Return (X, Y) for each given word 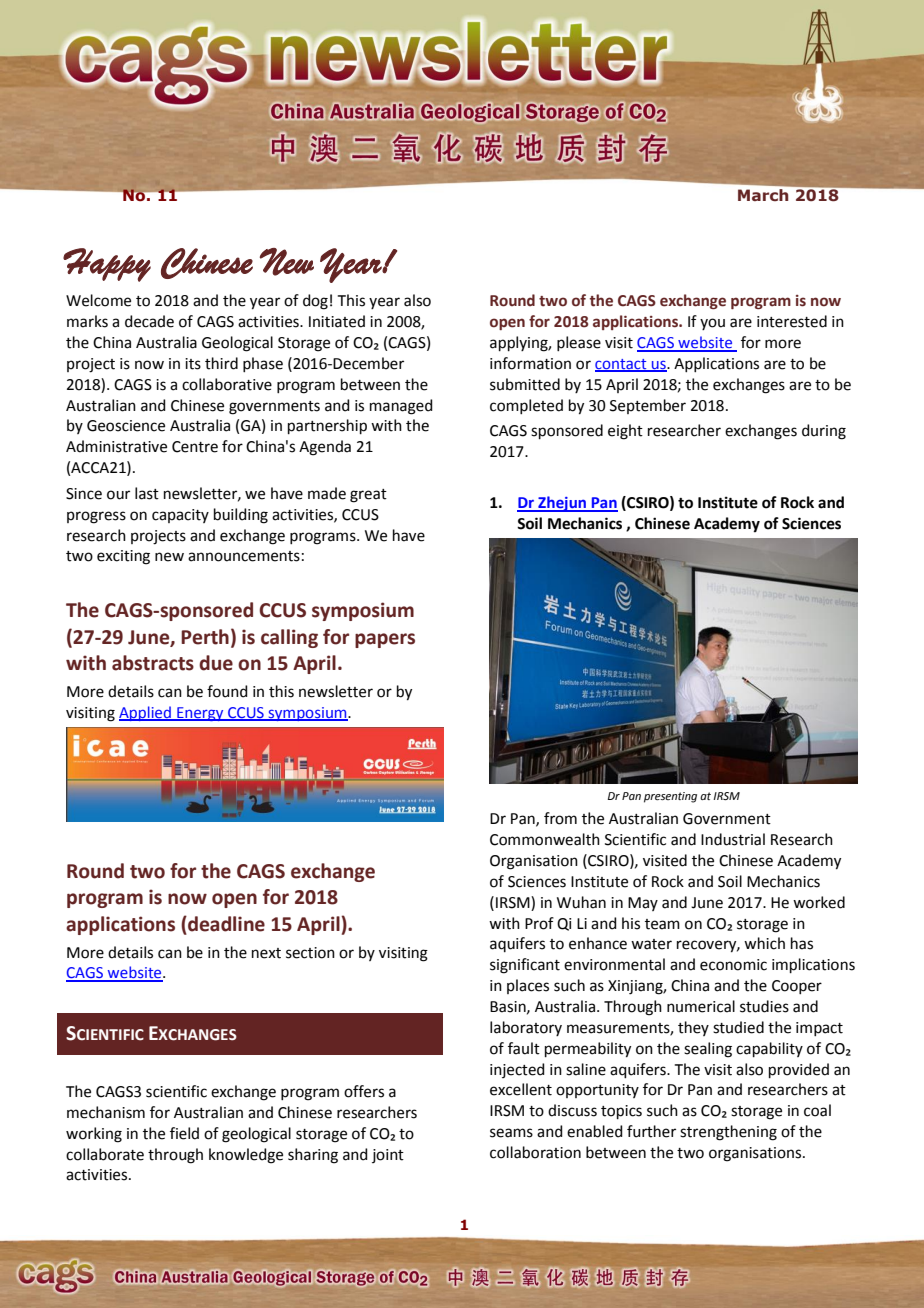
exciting (123, 557)
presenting (670, 797)
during (824, 432)
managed (401, 407)
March (763, 195)
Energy (200, 714)
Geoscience (126, 426)
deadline (225, 924)
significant (525, 966)
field (184, 1133)
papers (385, 640)
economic (733, 965)
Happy (107, 265)
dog (315, 302)
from (560, 818)
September (648, 406)
